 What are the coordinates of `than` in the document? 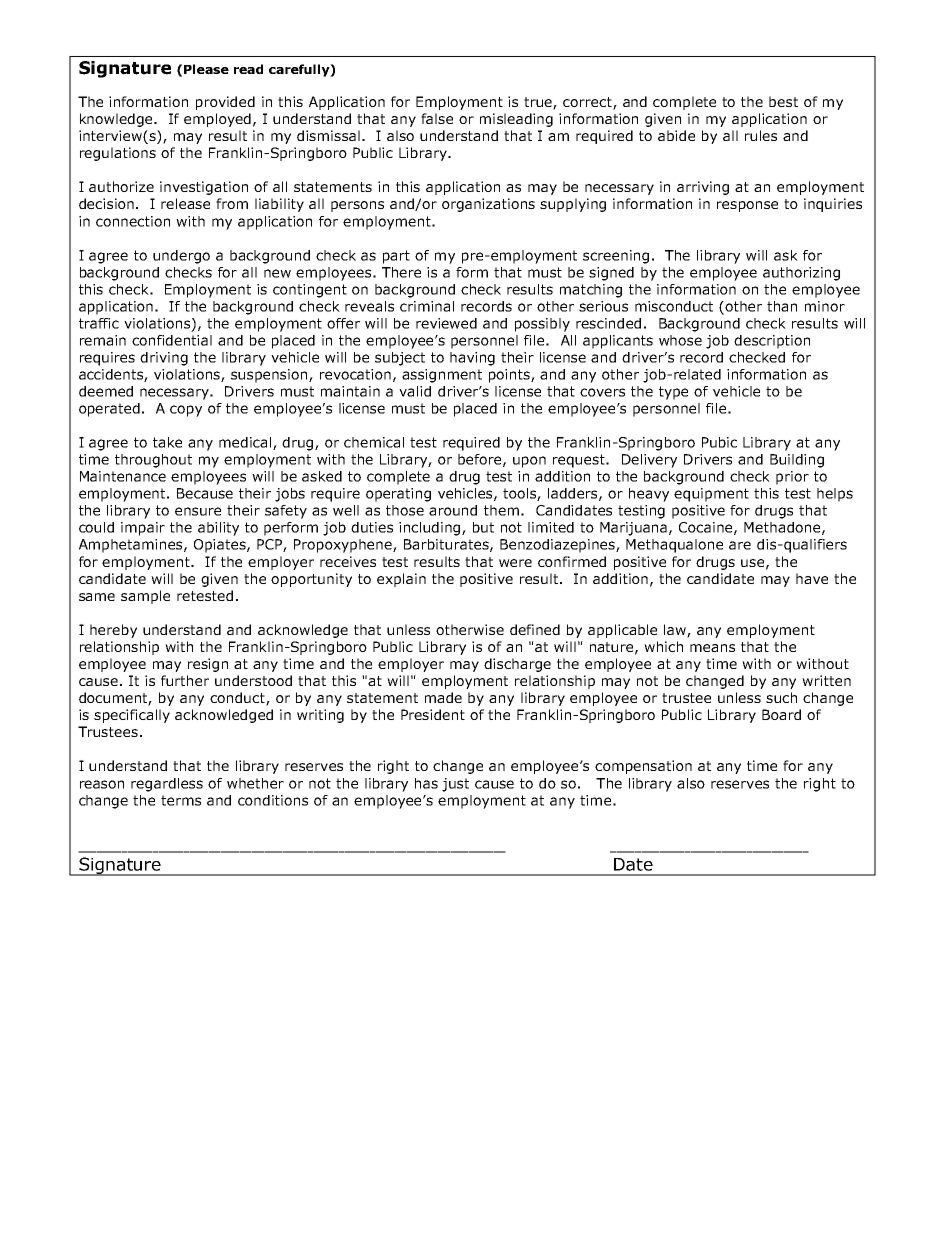 It's located at (782, 306).
